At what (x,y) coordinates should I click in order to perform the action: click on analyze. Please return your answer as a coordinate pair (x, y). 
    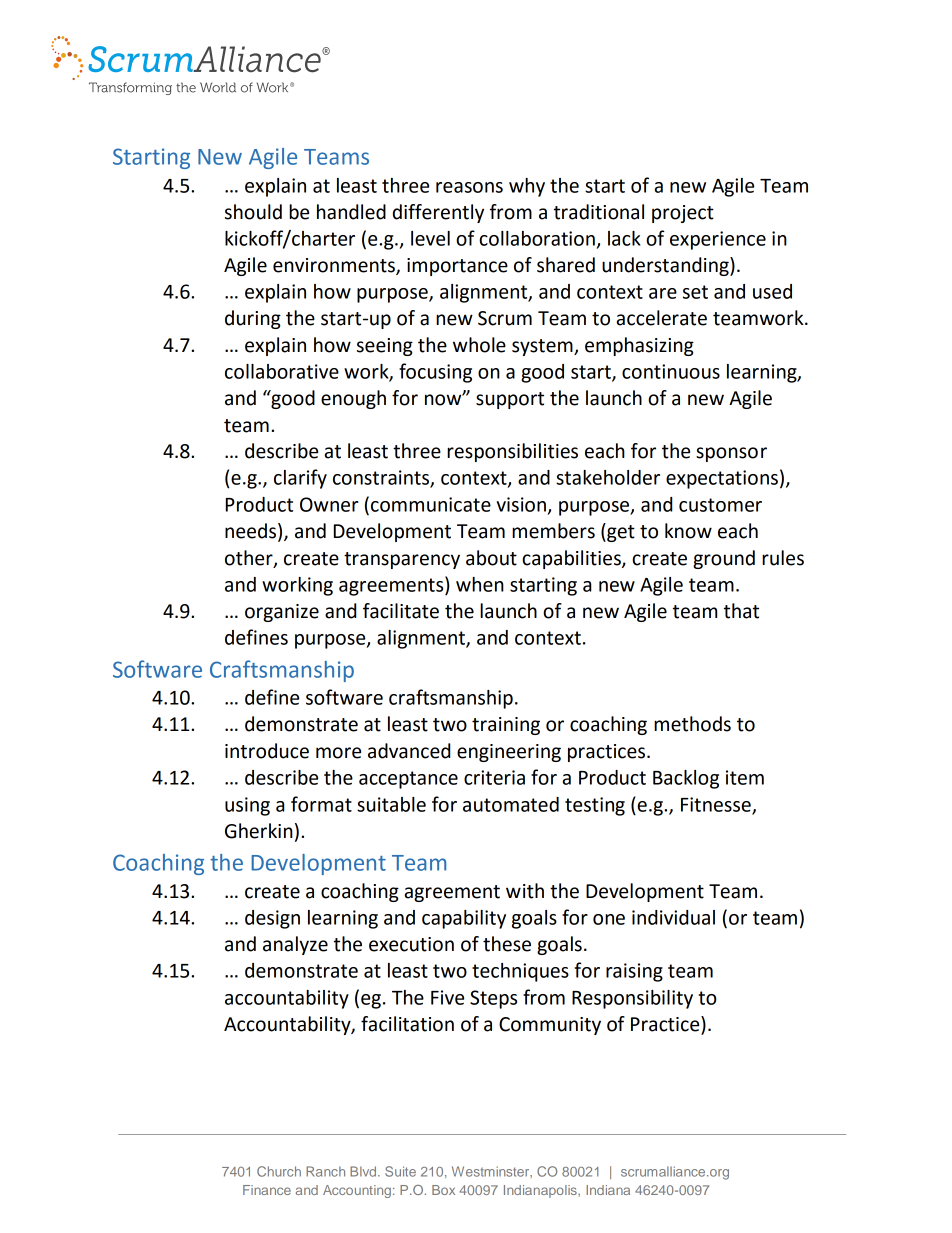
    Looking at the image, I should click on (295, 945).
